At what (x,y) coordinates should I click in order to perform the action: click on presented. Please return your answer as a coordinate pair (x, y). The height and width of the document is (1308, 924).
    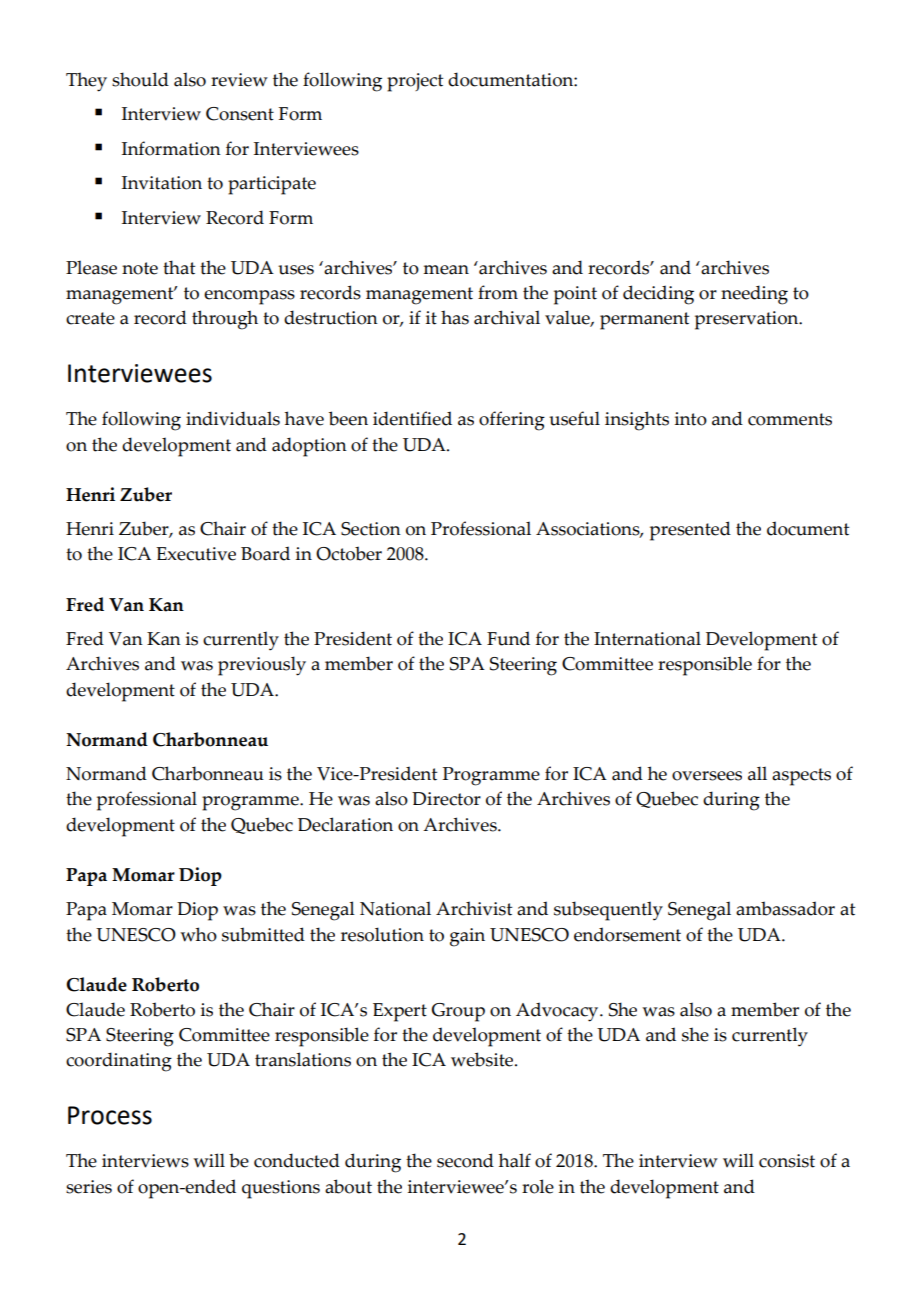
    Looking at the image, I should click on (690, 531).
